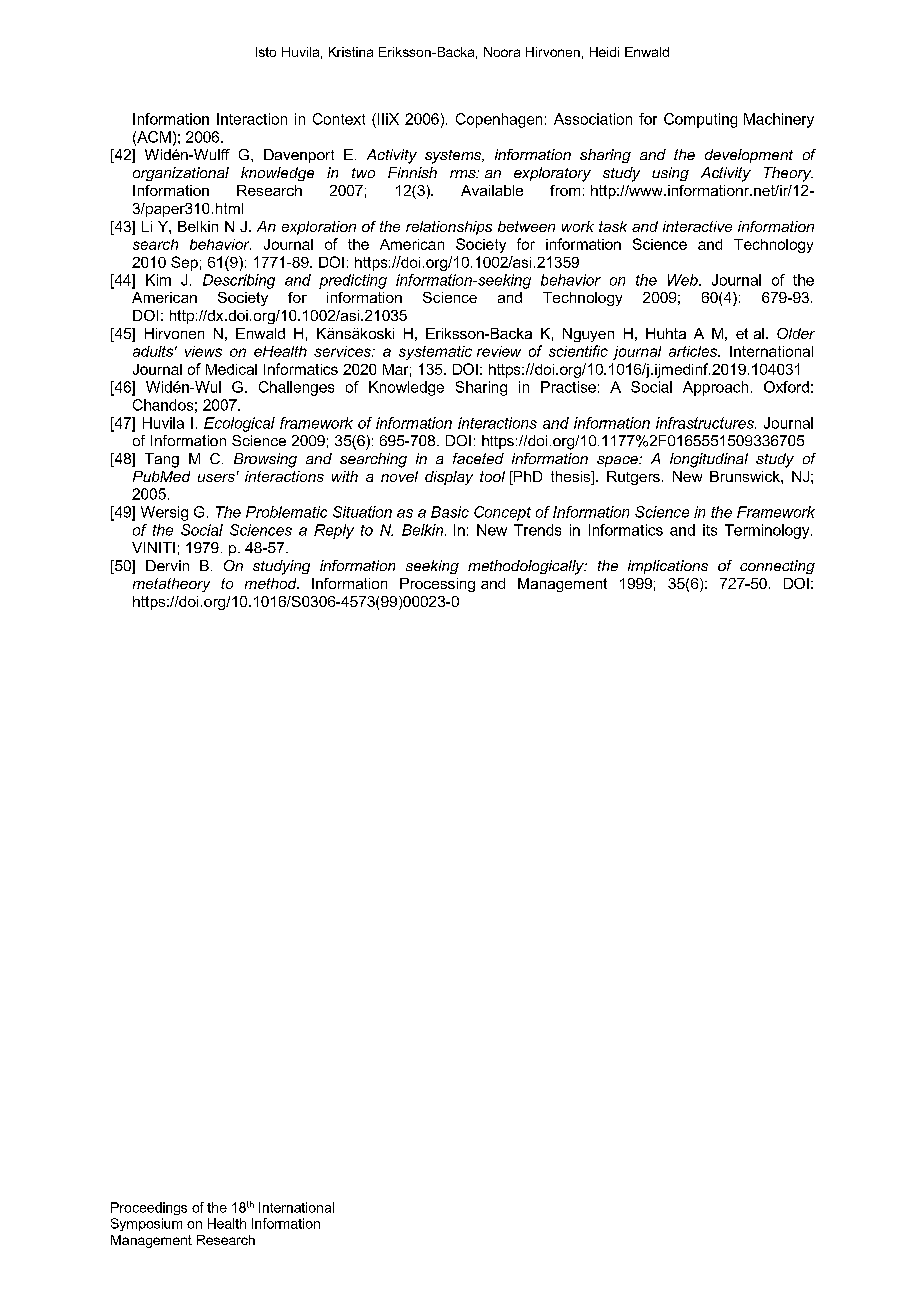 This screenshot has width=924, height=1308. What do you see at coordinates (149, 1208) in the screenshot?
I see `Proceedings` at bounding box center [149, 1208].
